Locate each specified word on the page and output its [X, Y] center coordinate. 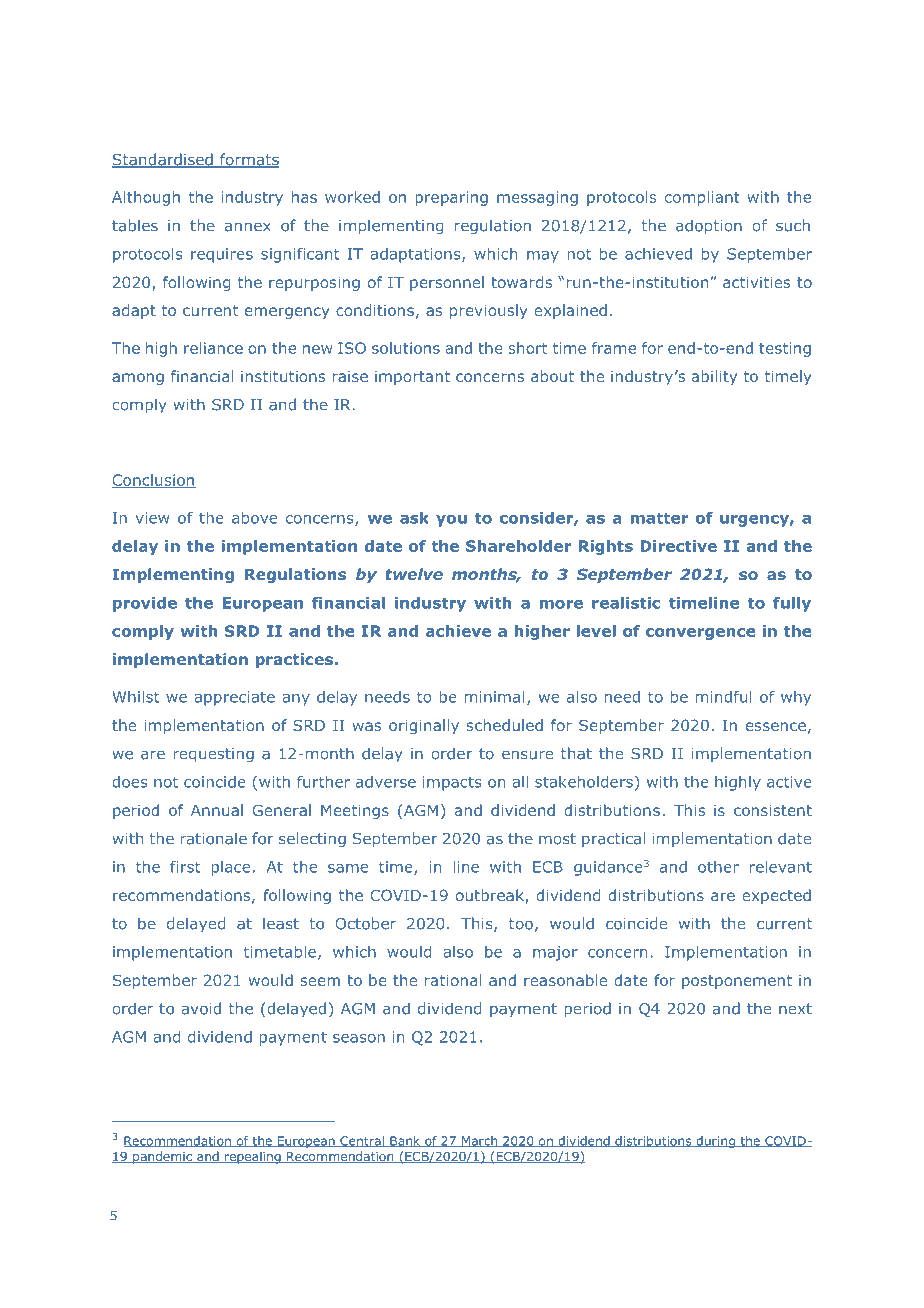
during [715, 1142]
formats [248, 160]
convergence [701, 634]
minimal [495, 697]
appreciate [234, 698]
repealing [253, 1157]
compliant [702, 198]
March [479, 1141]
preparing [451, 198]
